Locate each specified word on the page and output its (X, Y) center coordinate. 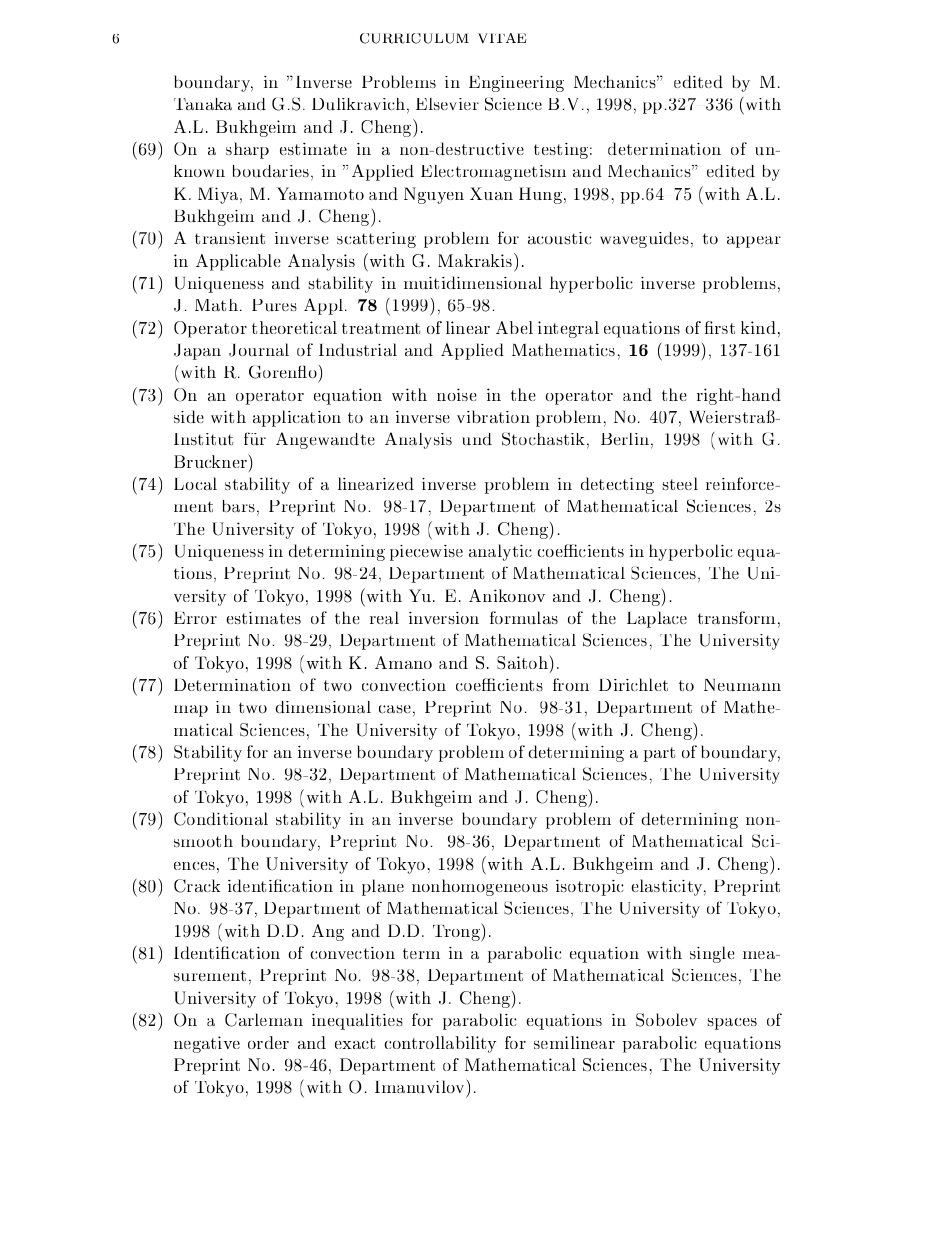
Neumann (742, 685)
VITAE (502, 38)
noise (457, 394)
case (395, 709)
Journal (259, 350)
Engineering (516, 84)
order (268, 1042)
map (191, 711)
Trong (457, 932)
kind (758, 327)
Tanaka (203, 104)
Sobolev (666, 1020)
